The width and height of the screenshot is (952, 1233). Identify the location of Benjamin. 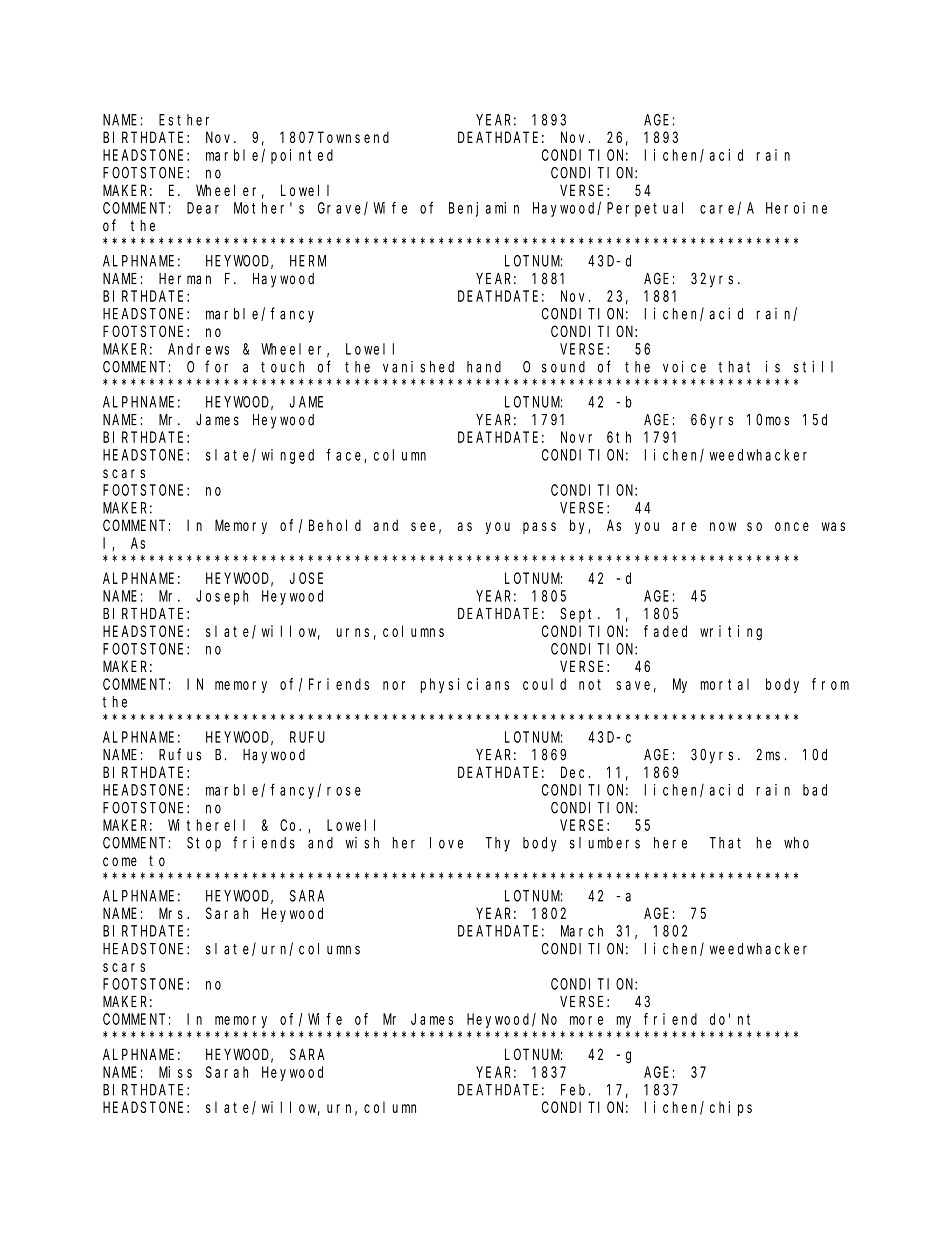
(484, 209).
